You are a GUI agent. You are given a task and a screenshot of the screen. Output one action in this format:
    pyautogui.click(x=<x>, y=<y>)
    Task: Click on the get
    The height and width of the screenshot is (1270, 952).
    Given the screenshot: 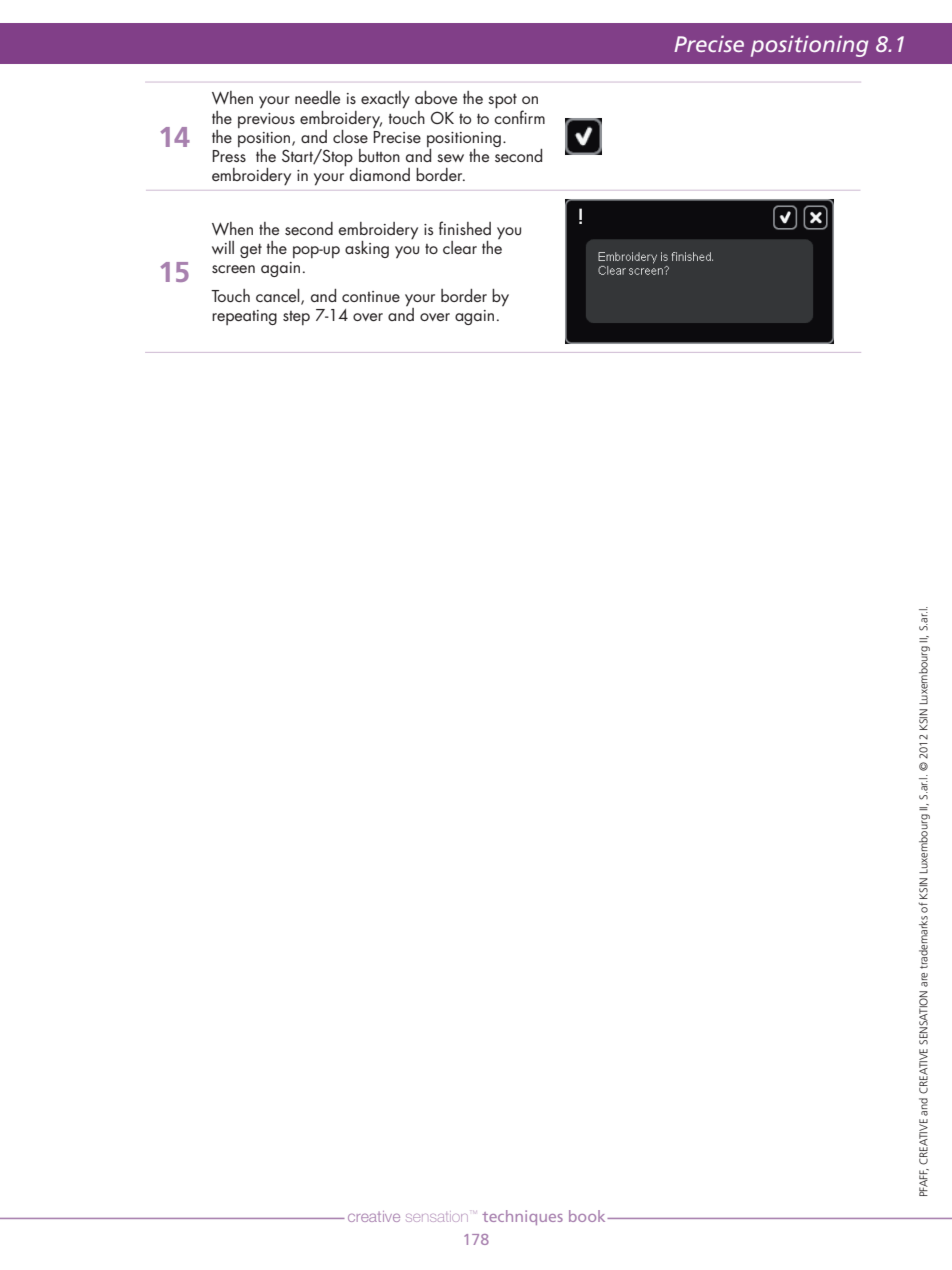 What is the action you would take?
    pyautogui.click(x=251, y=251)
